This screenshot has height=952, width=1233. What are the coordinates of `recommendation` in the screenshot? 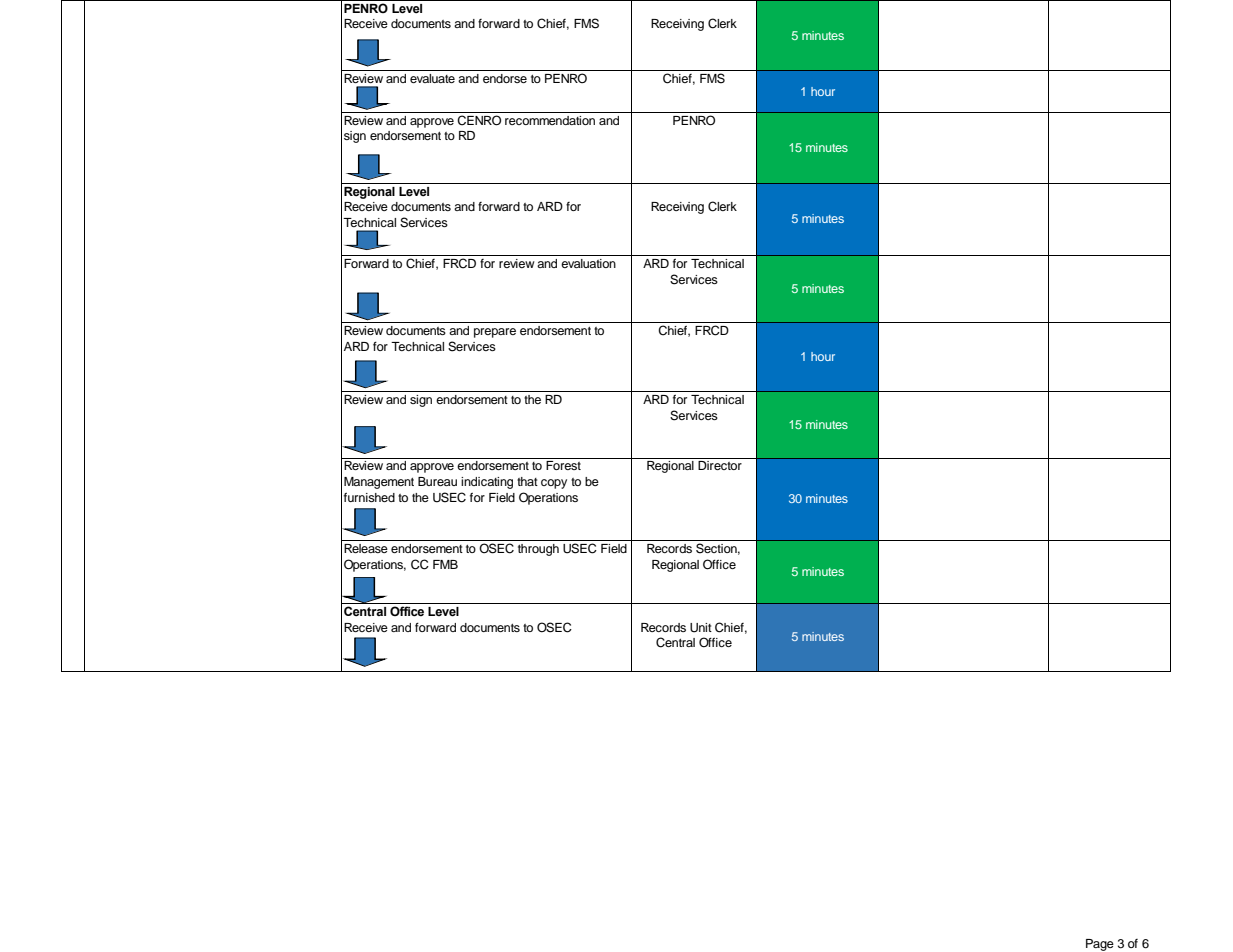 It's located at (550, 120).
